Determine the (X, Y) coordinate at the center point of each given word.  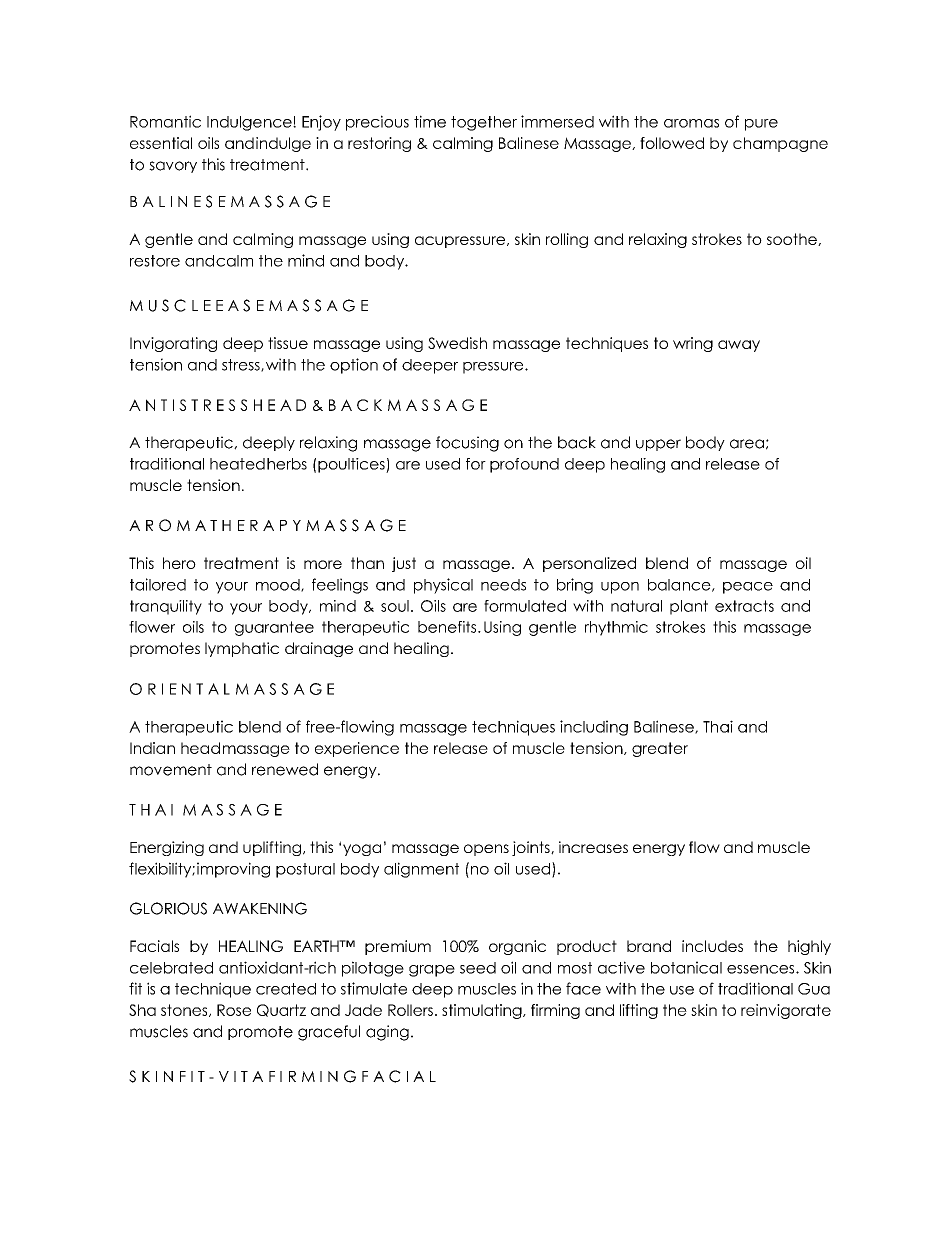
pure (761, 125)
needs (503, 585)
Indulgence (250, 123)
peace (748, 588)
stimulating (483, 1011)
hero (179, 563)
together (484, 123)
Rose (234, 1010)
